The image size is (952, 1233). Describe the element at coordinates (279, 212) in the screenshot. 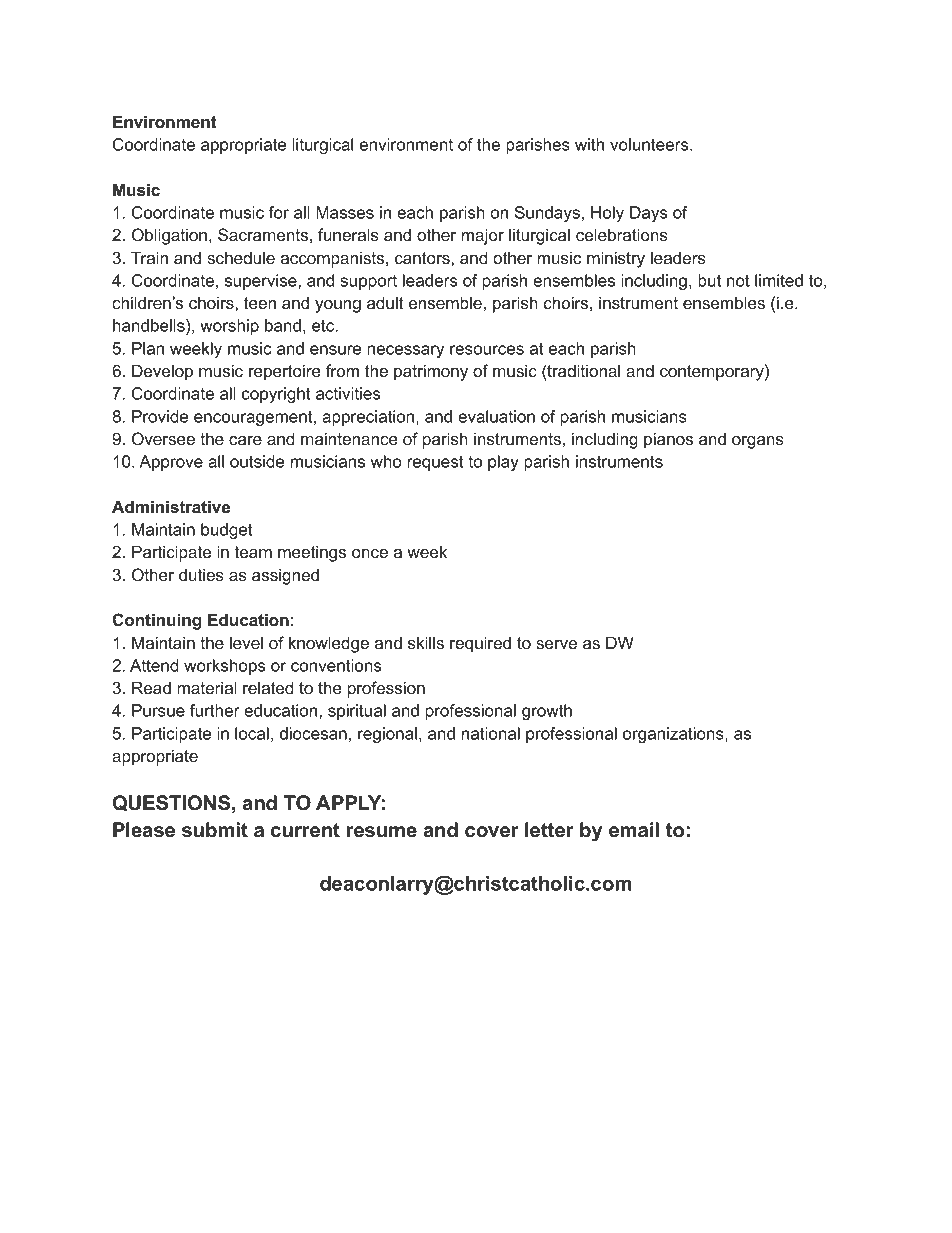

I see `for` at that location.
